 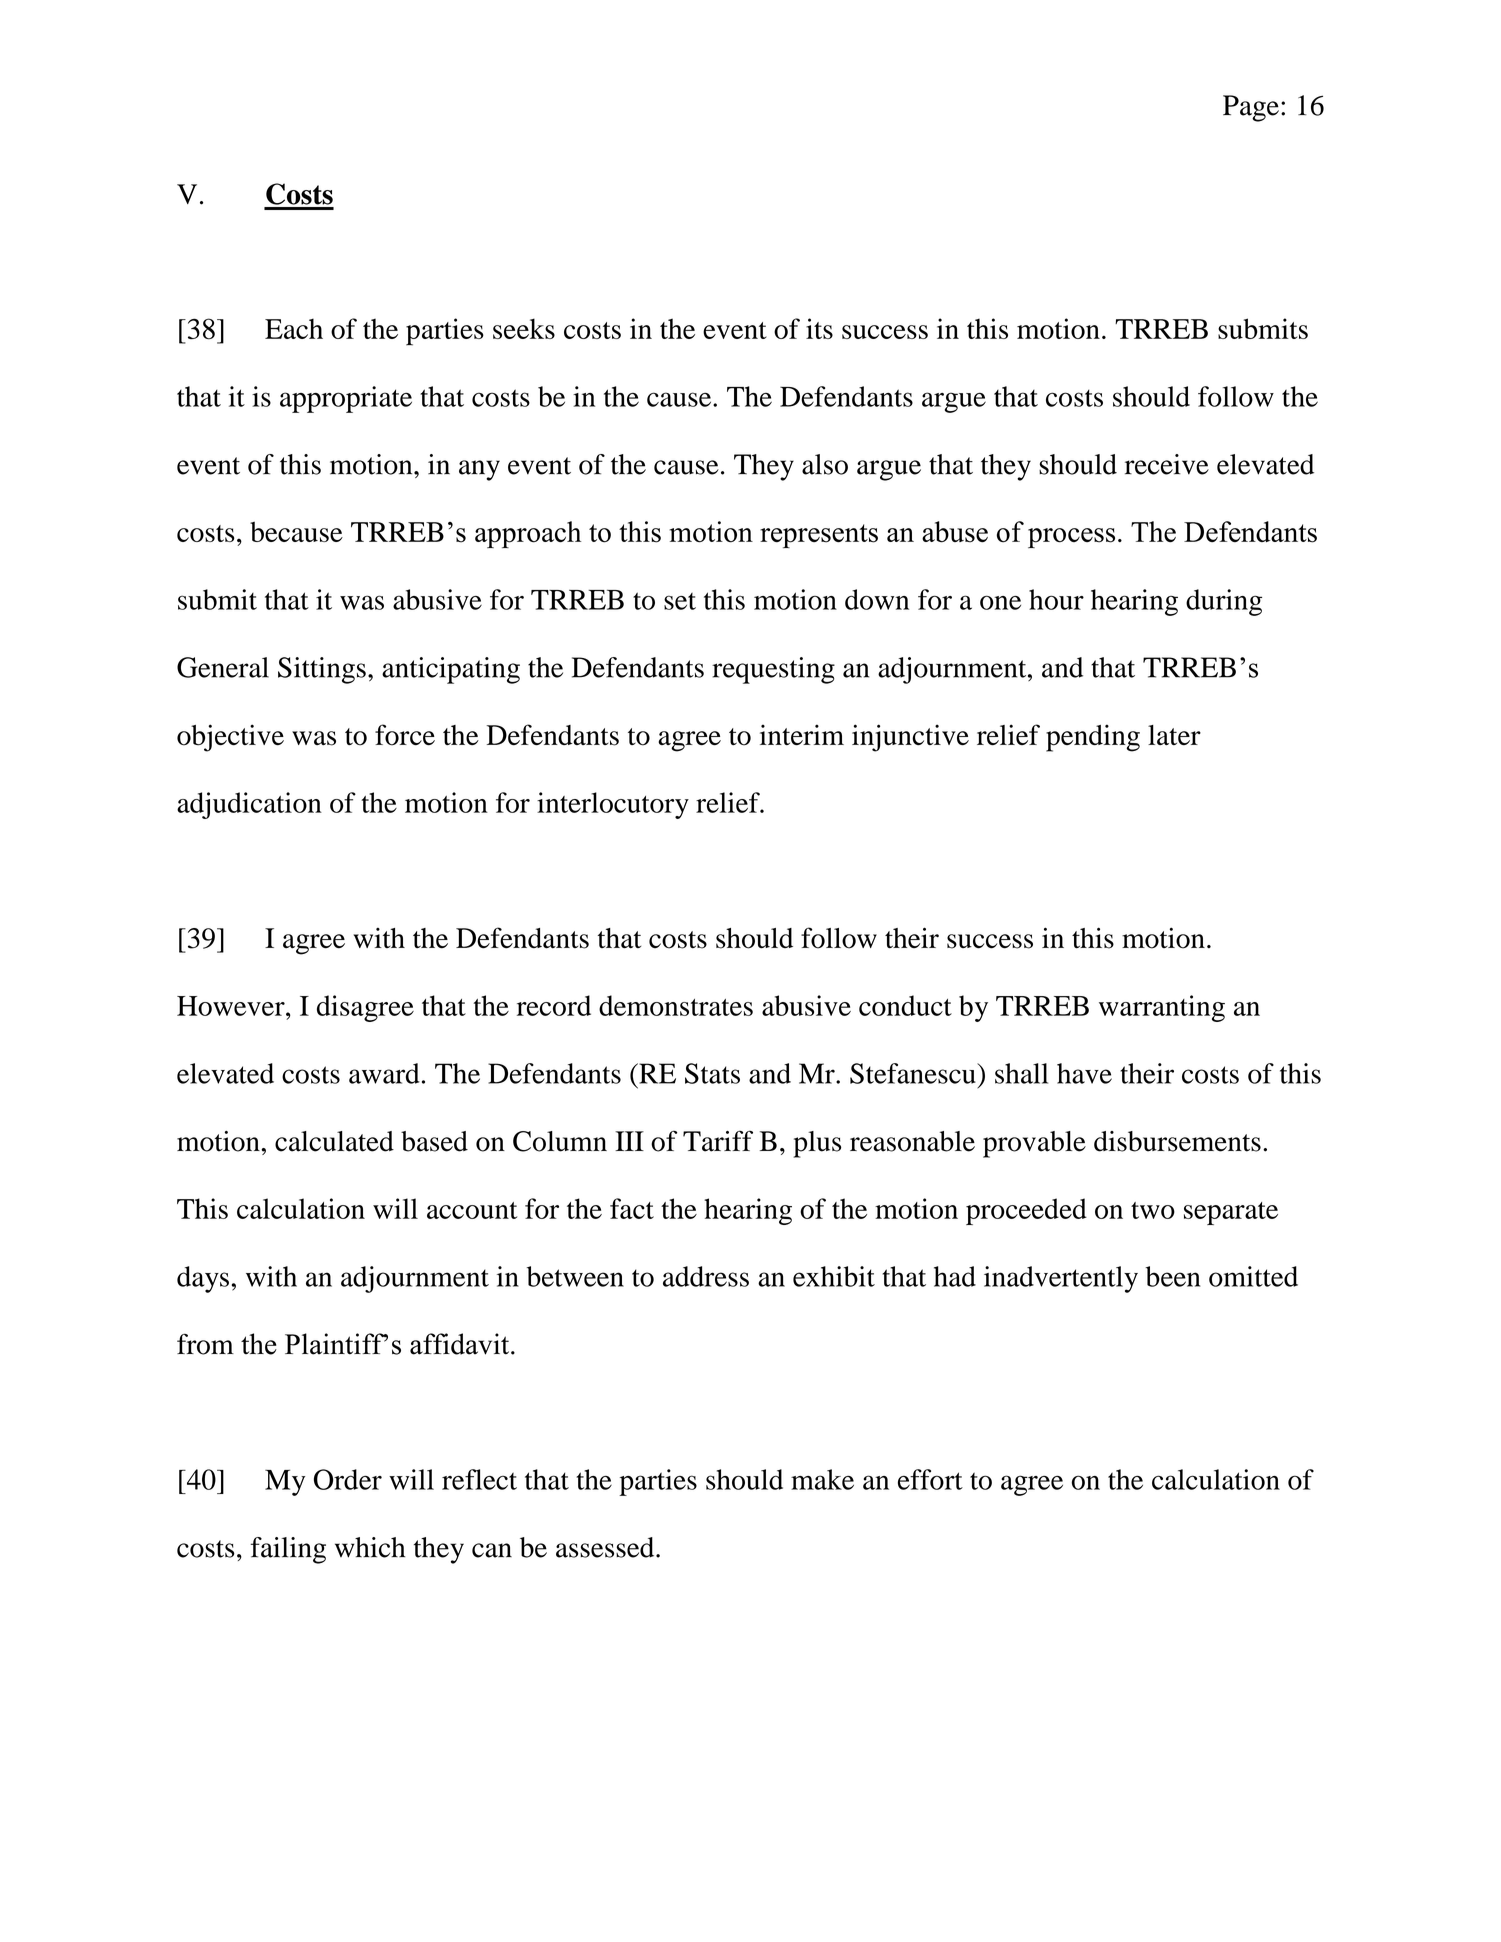 I want to click on seeks, so click(x=524, y=328).
